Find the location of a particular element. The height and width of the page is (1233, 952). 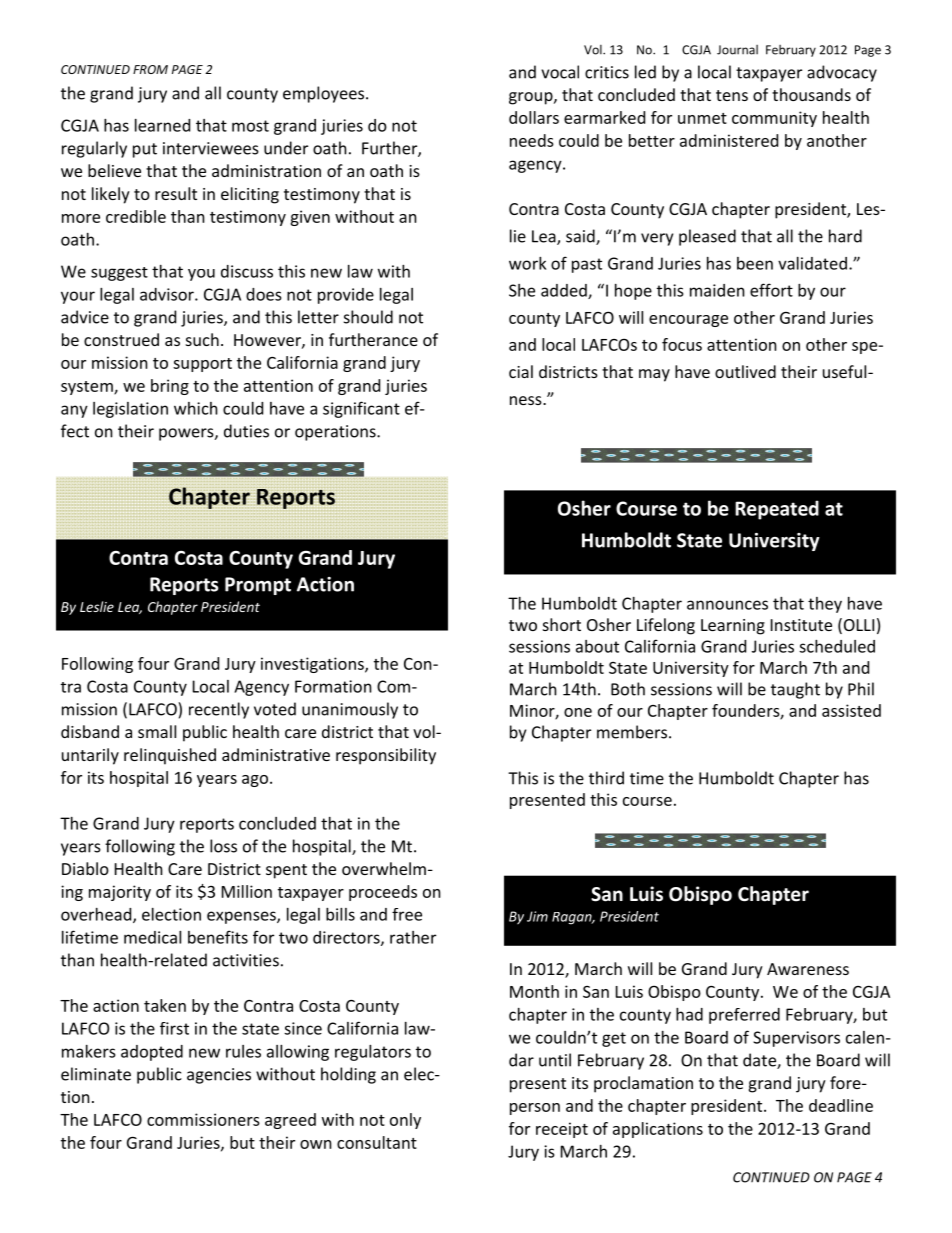

dollars is located at coordinates (534, 117).
